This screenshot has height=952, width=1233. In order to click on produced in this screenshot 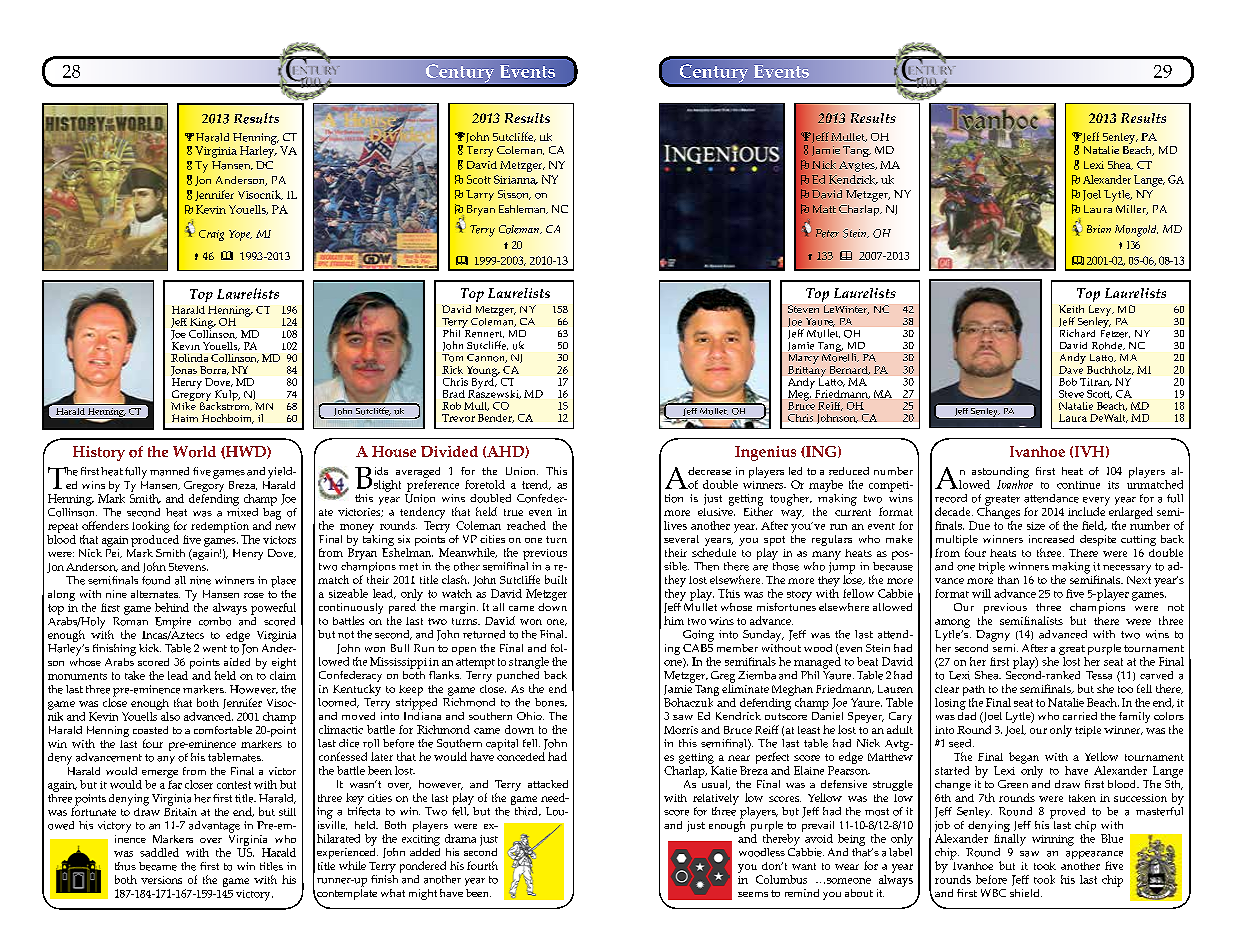, I will do `click(155, 539)`.
